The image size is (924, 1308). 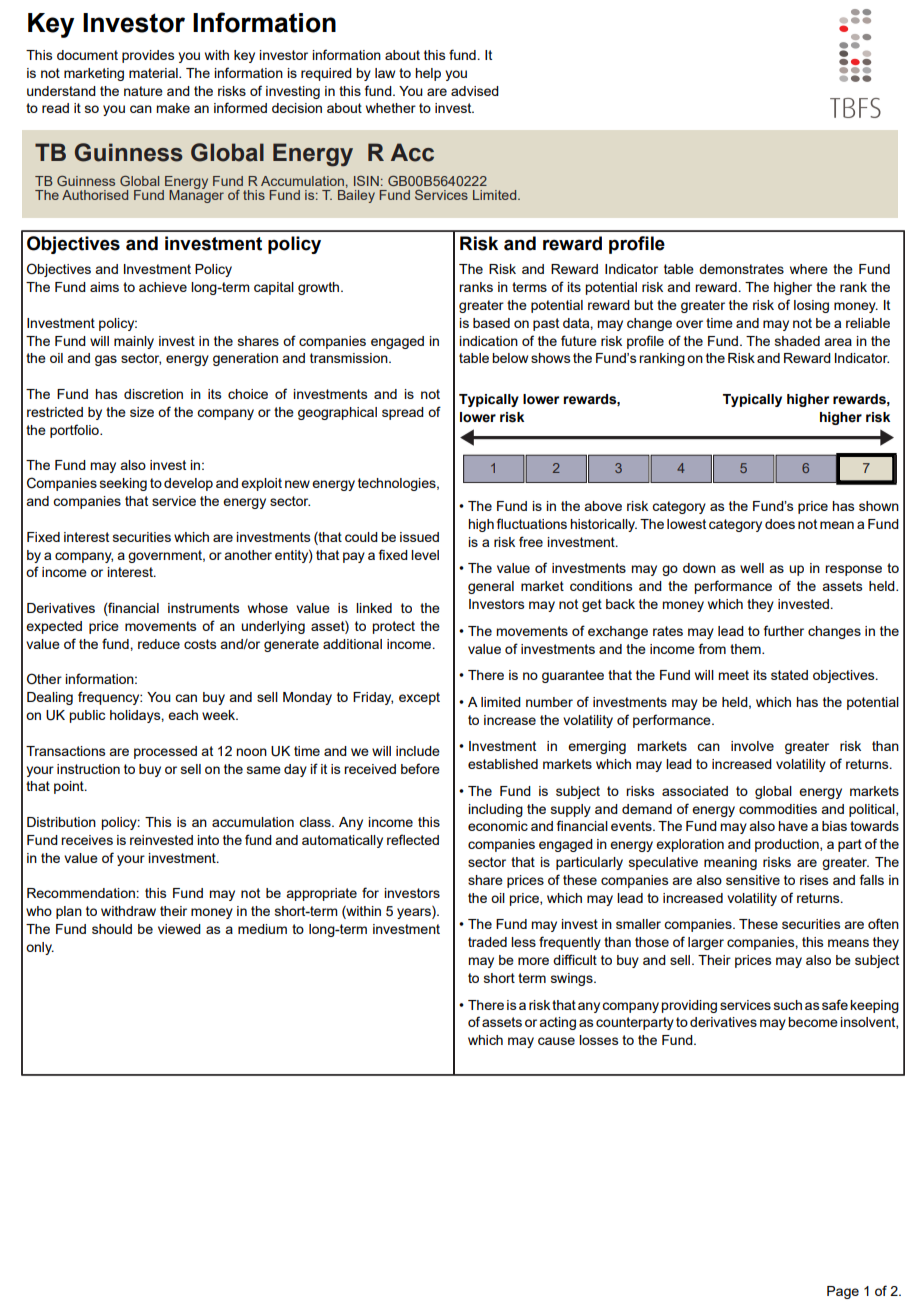 I want to click on should, so click(x=112, y=929).
